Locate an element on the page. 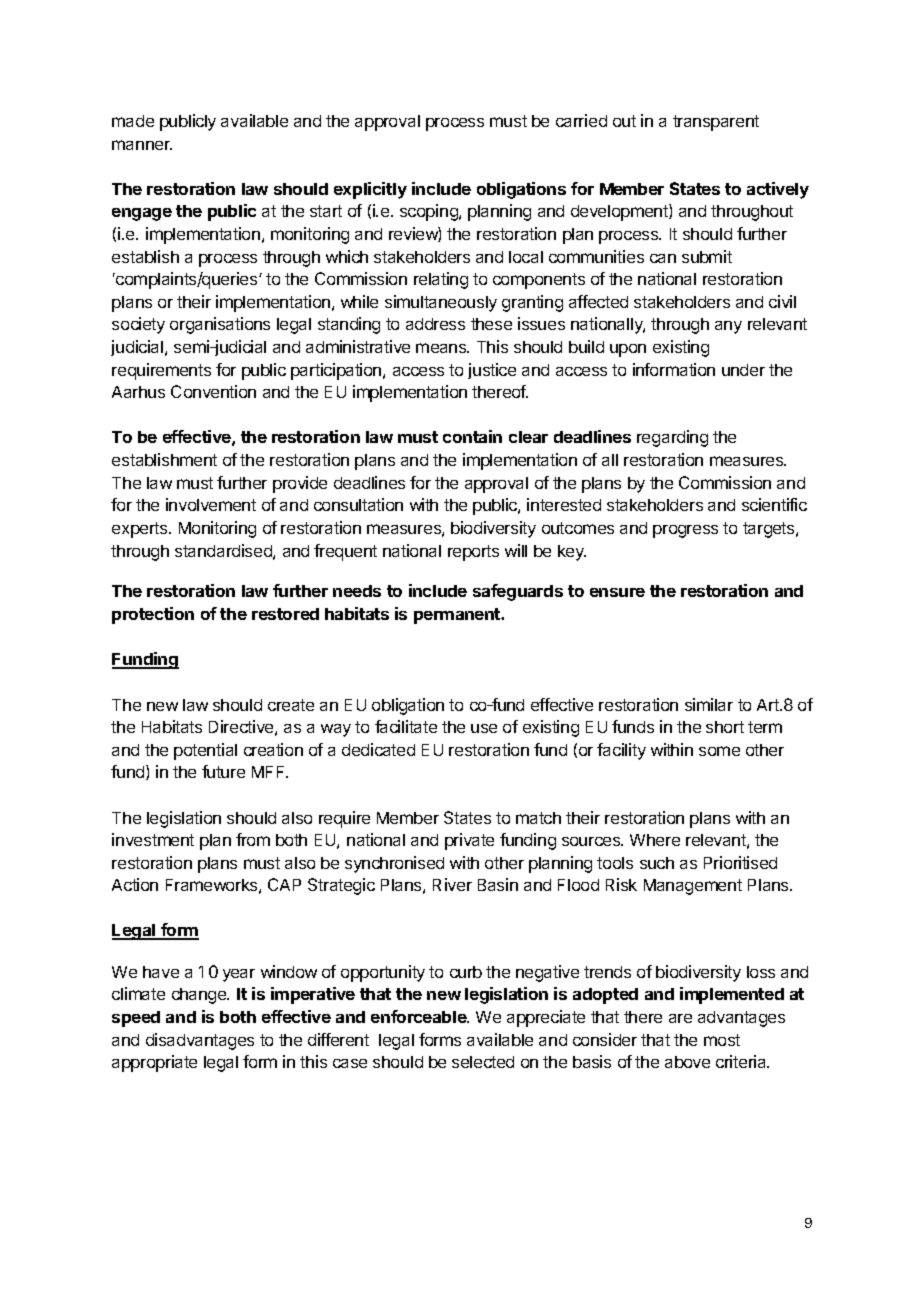 This image has height=1308, width=924. regarding is located at coordinates (672, 438).
